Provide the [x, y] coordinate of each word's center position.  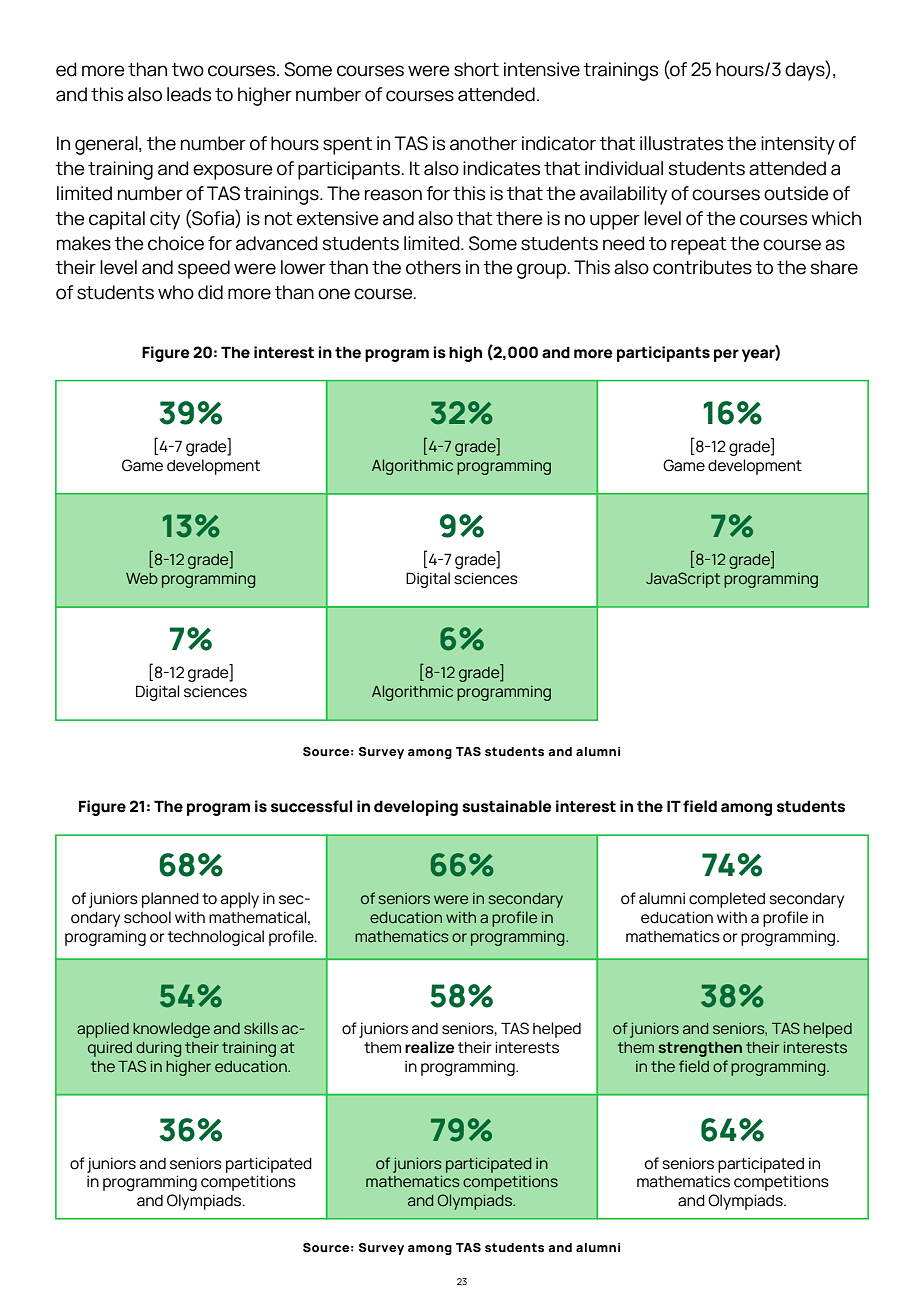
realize [429, 1047]
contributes [702, 267]
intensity [798, 145]
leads [189, 94]
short [476, 69]
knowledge [171, 1030]
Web [142, 578]
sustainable [507, 806]
